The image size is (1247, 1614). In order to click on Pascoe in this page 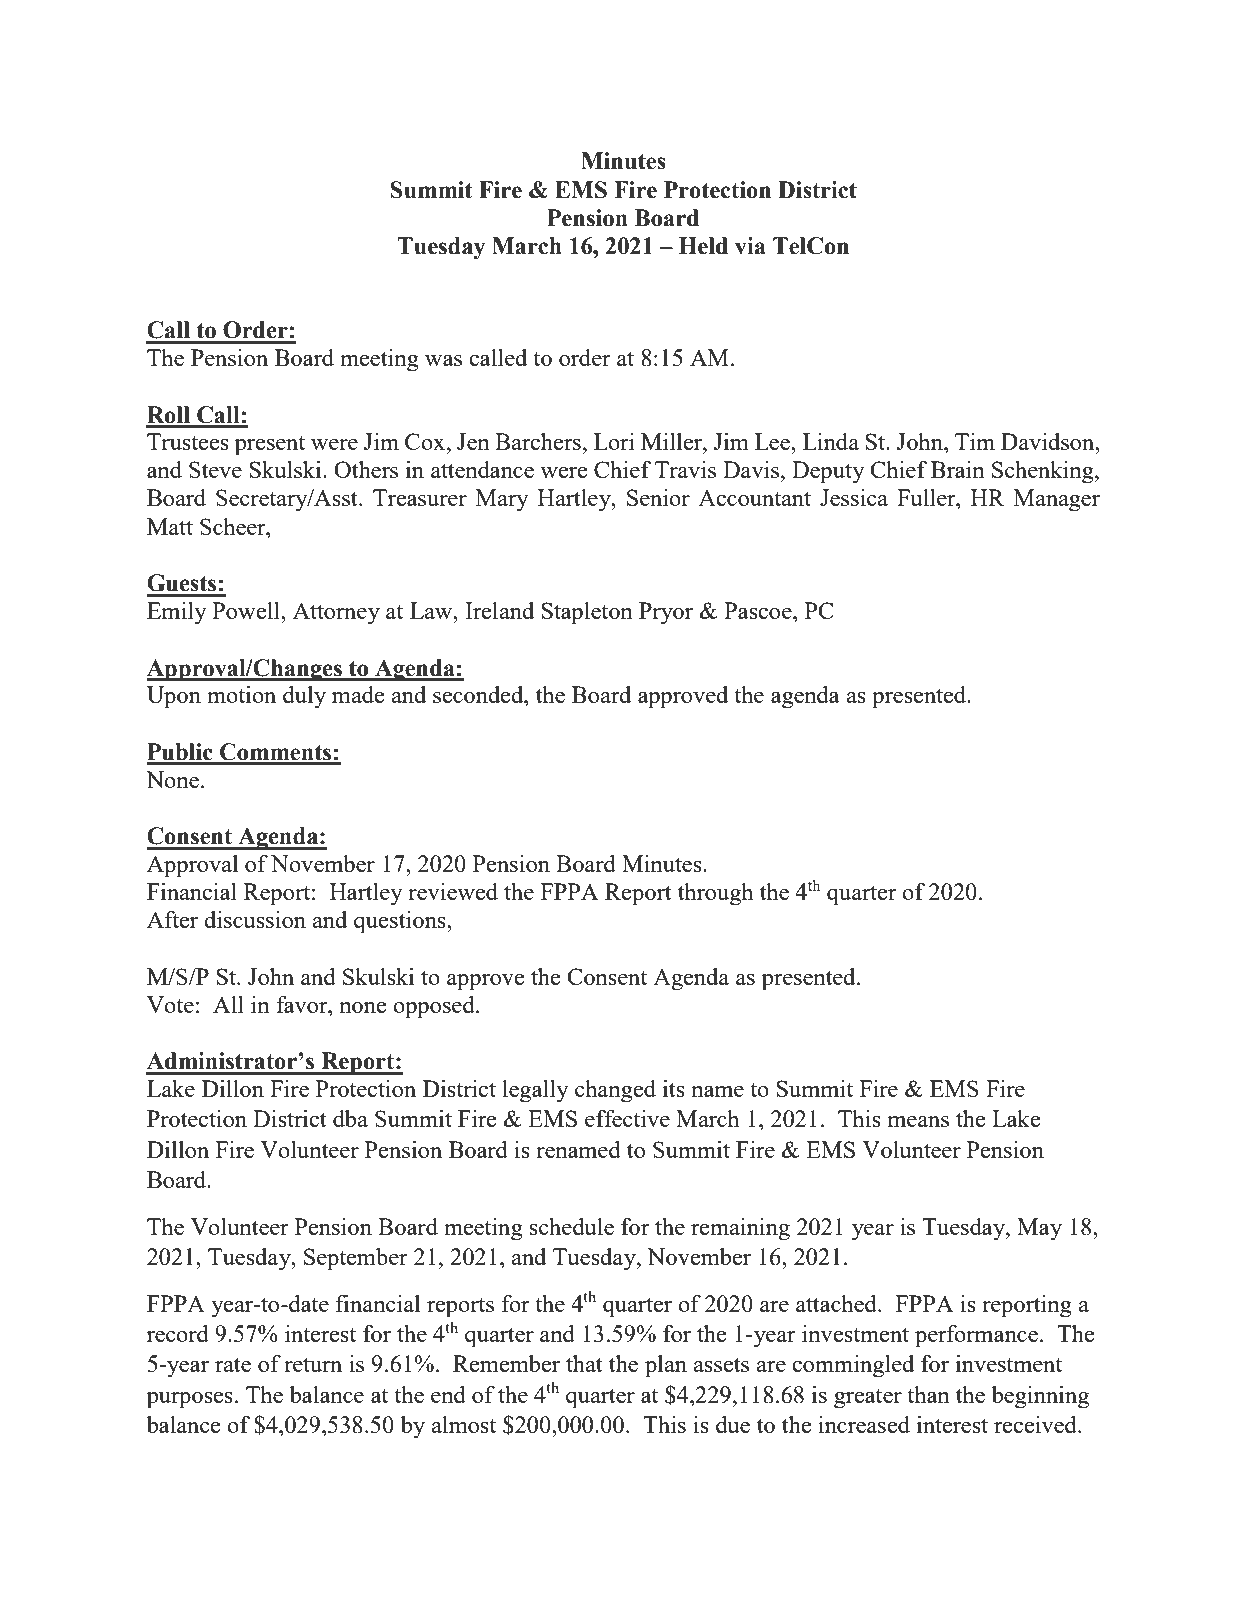, I will do `click(759, 610)`.
